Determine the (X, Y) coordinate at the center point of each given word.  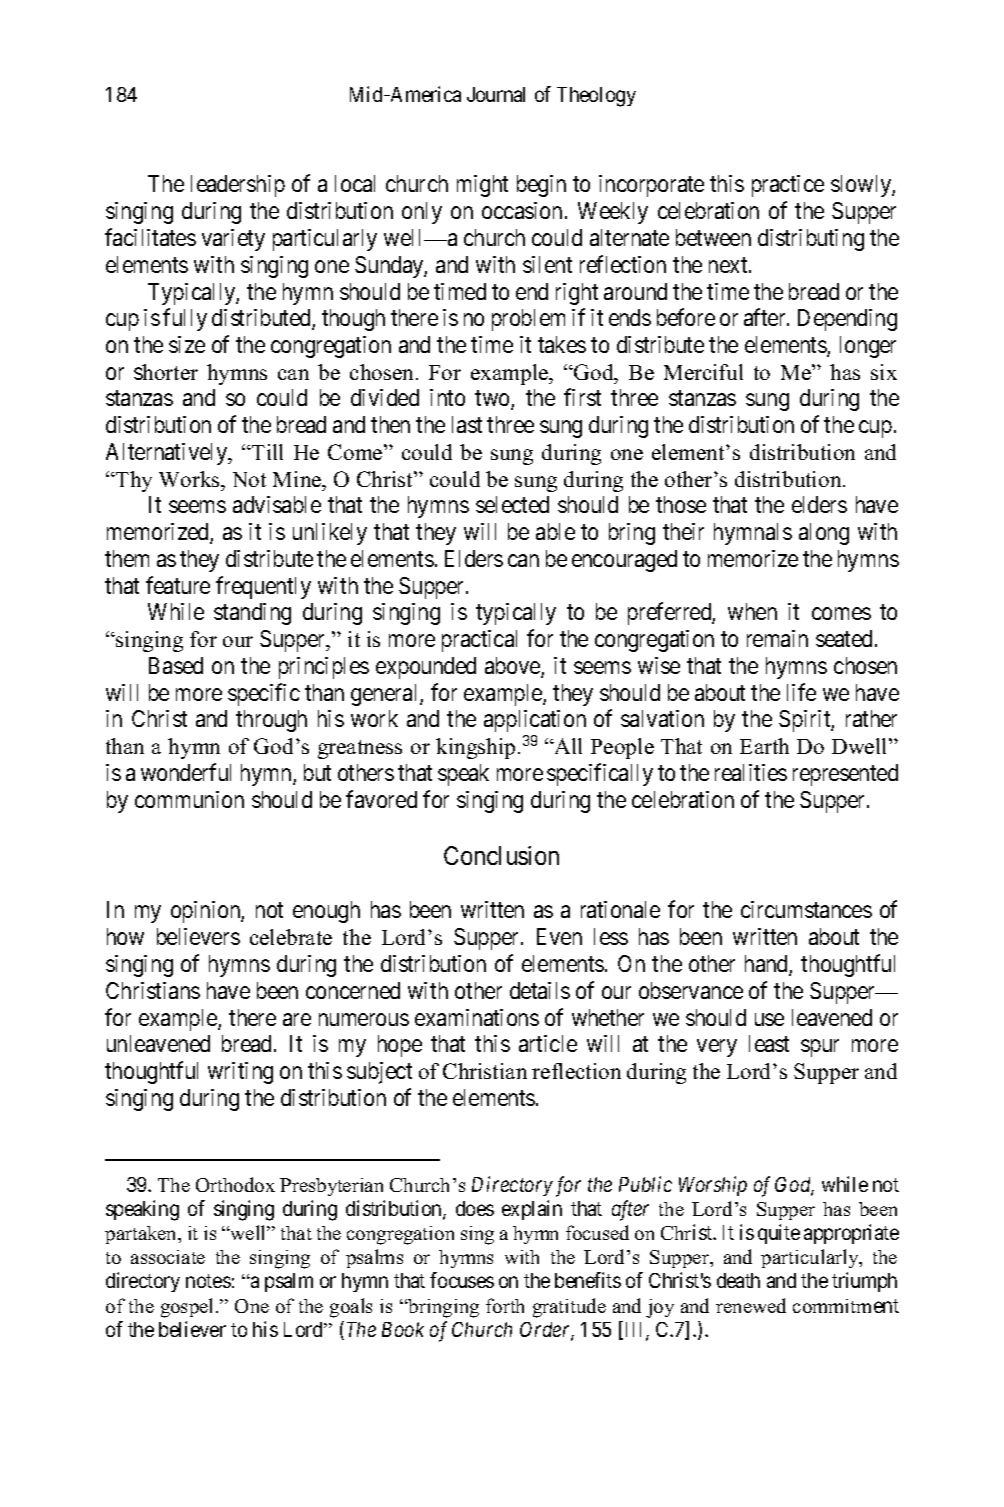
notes (208, 1281)
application (535, 721)
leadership (238, 186)
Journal (496, 94)
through (271, 721)
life (801, 692)
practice (788, 186)
